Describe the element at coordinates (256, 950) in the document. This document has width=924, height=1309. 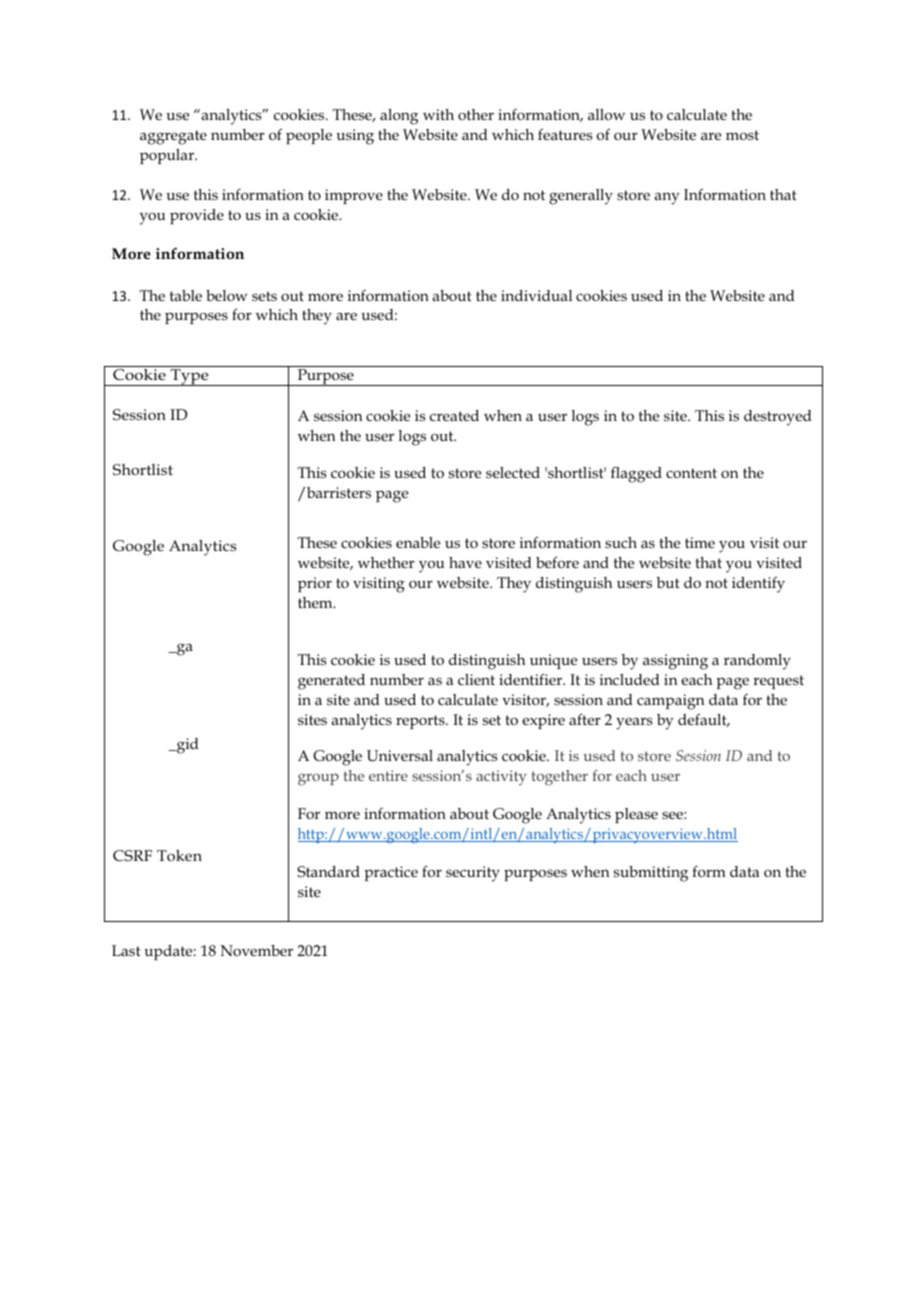
I see `November` at that location.
